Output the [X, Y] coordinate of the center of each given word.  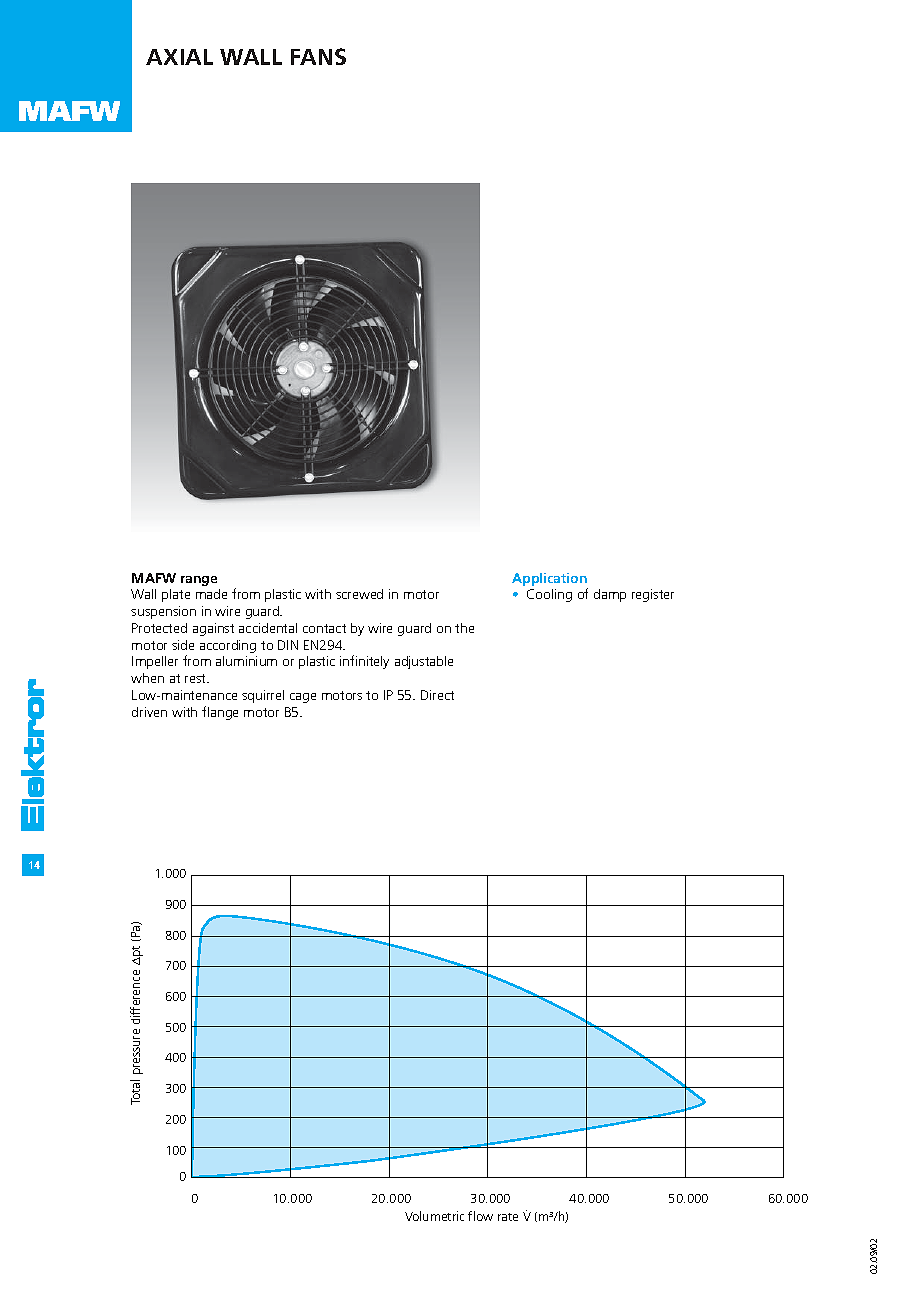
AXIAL [179, 57]
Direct [437, 695]
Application [549, 579]
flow [480, 1216]
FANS [318, 56]
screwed [359, 594]
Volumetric [434, 1216]
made [211, 594]
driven [149, 712]
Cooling [549, 595]
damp [610, 595]
